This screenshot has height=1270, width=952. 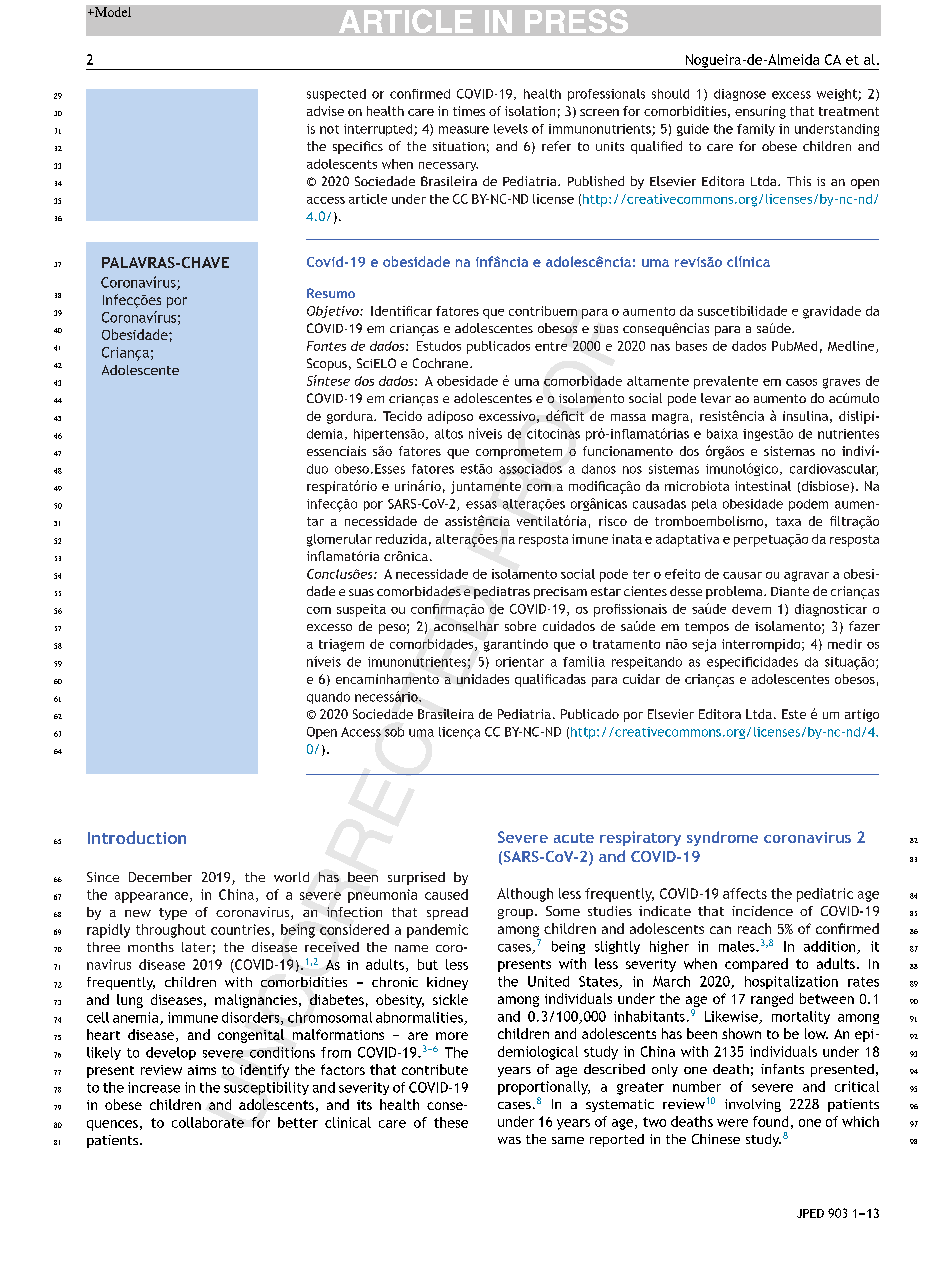 What do you see at coordinates (208, 1122) in the screenshot?
I see `collaborate` at bounding box center [208, 1122].
